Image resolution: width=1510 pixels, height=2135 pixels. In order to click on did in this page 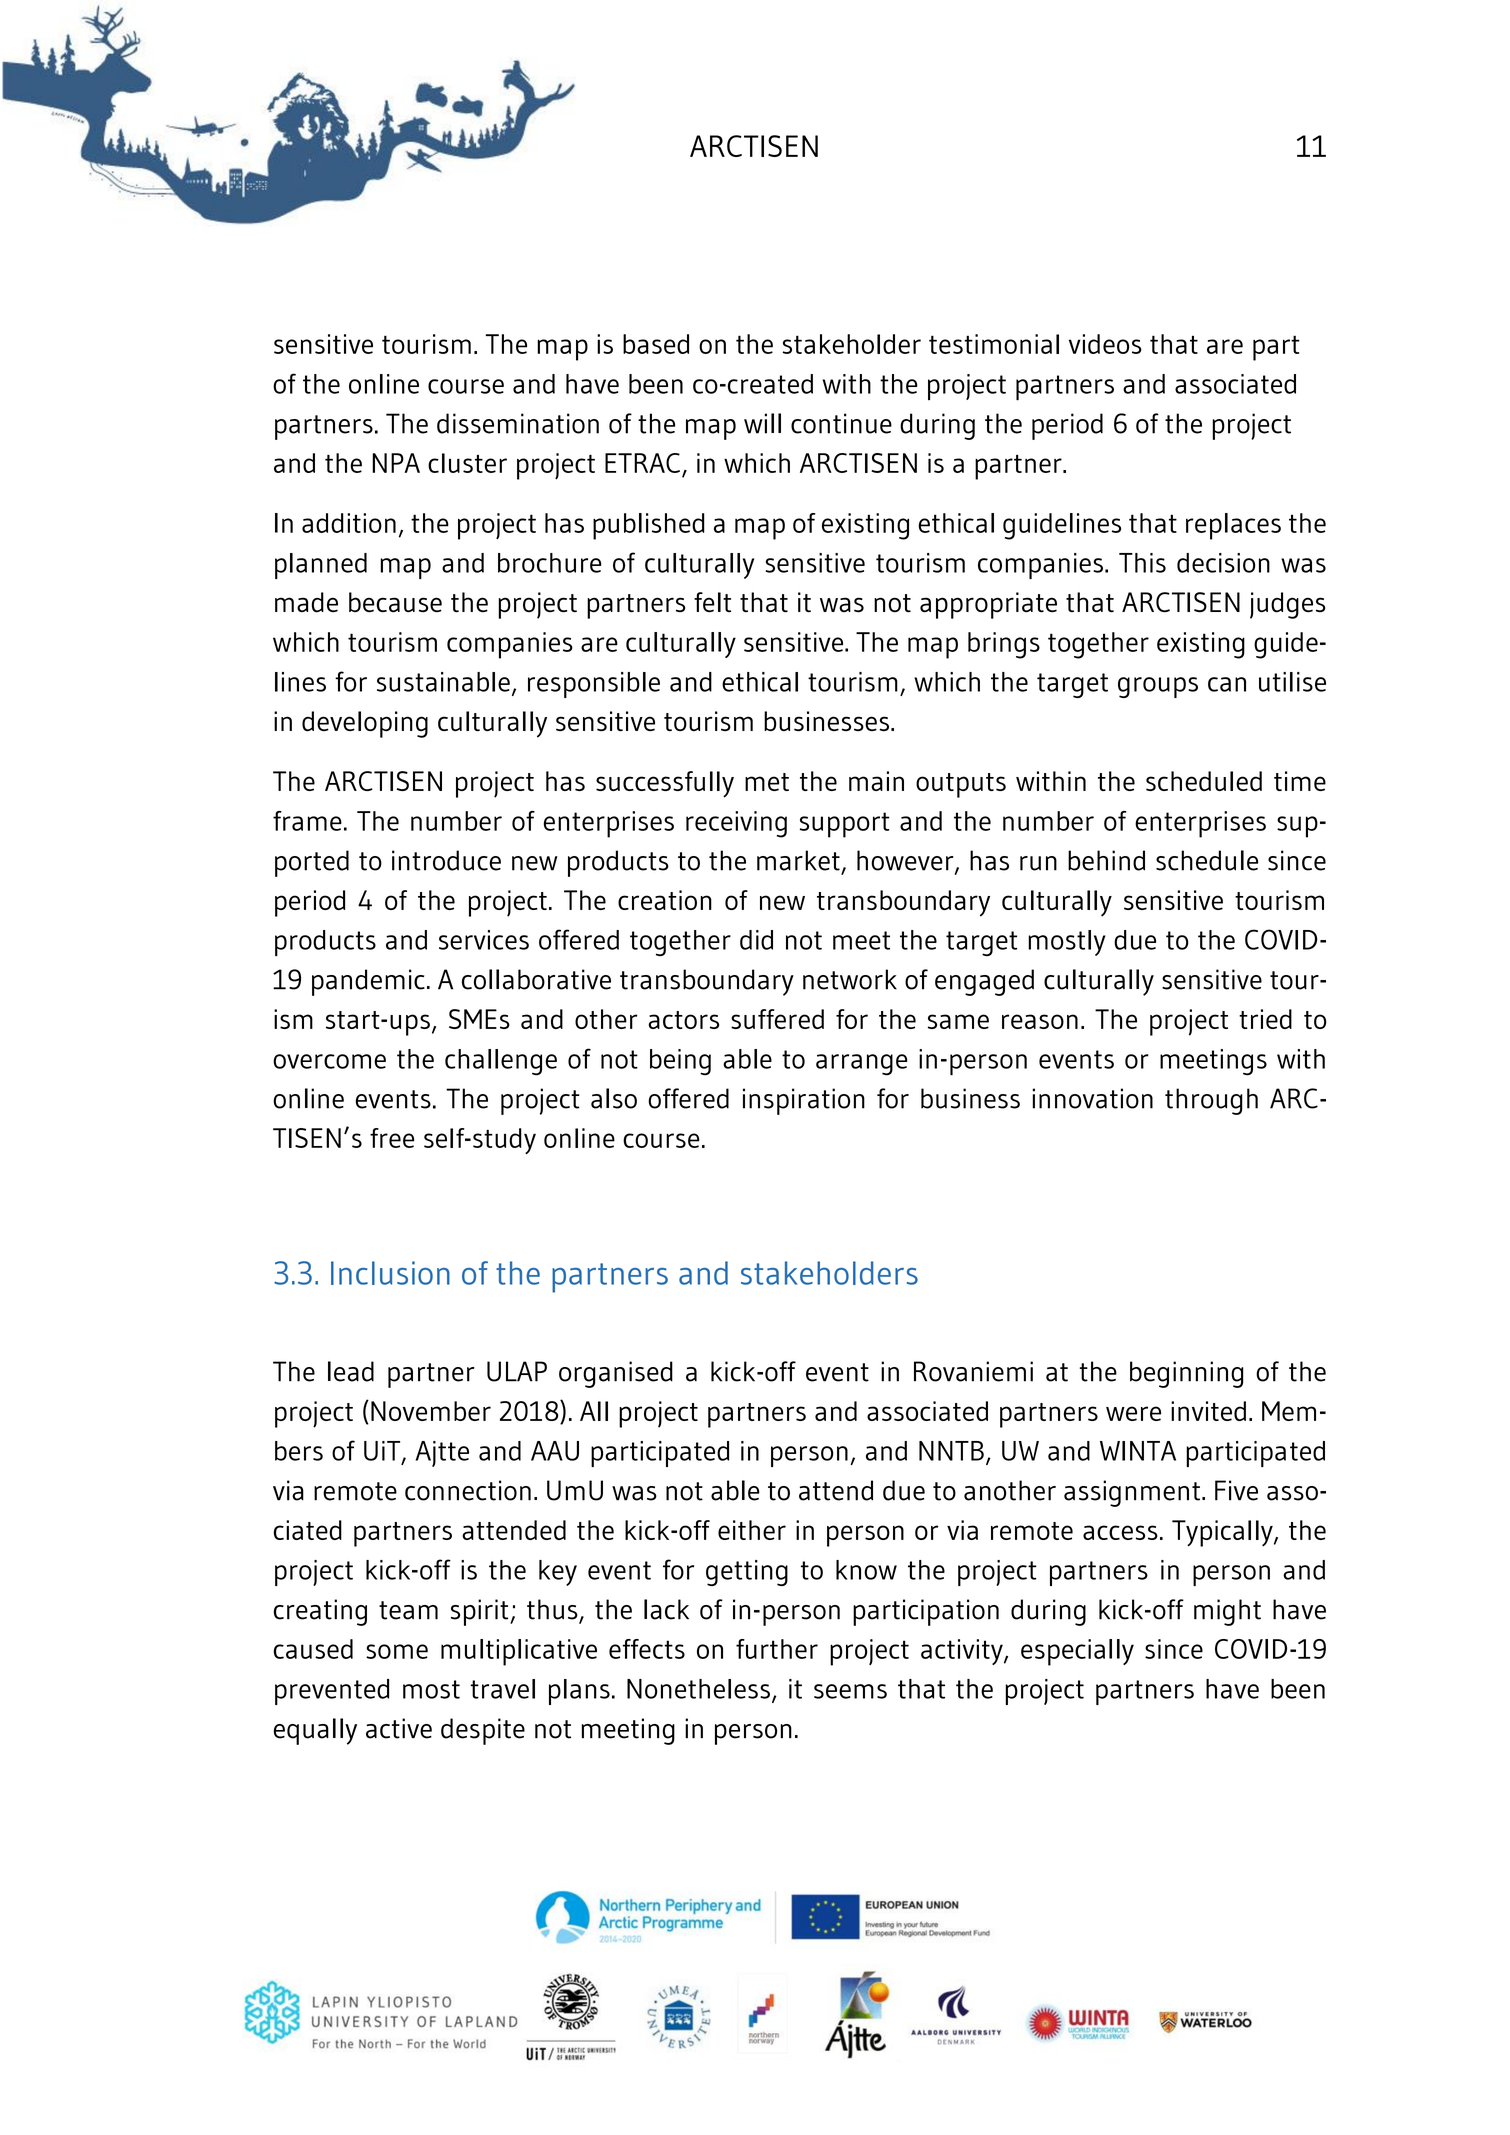, I will do `click(756, 940)`.
